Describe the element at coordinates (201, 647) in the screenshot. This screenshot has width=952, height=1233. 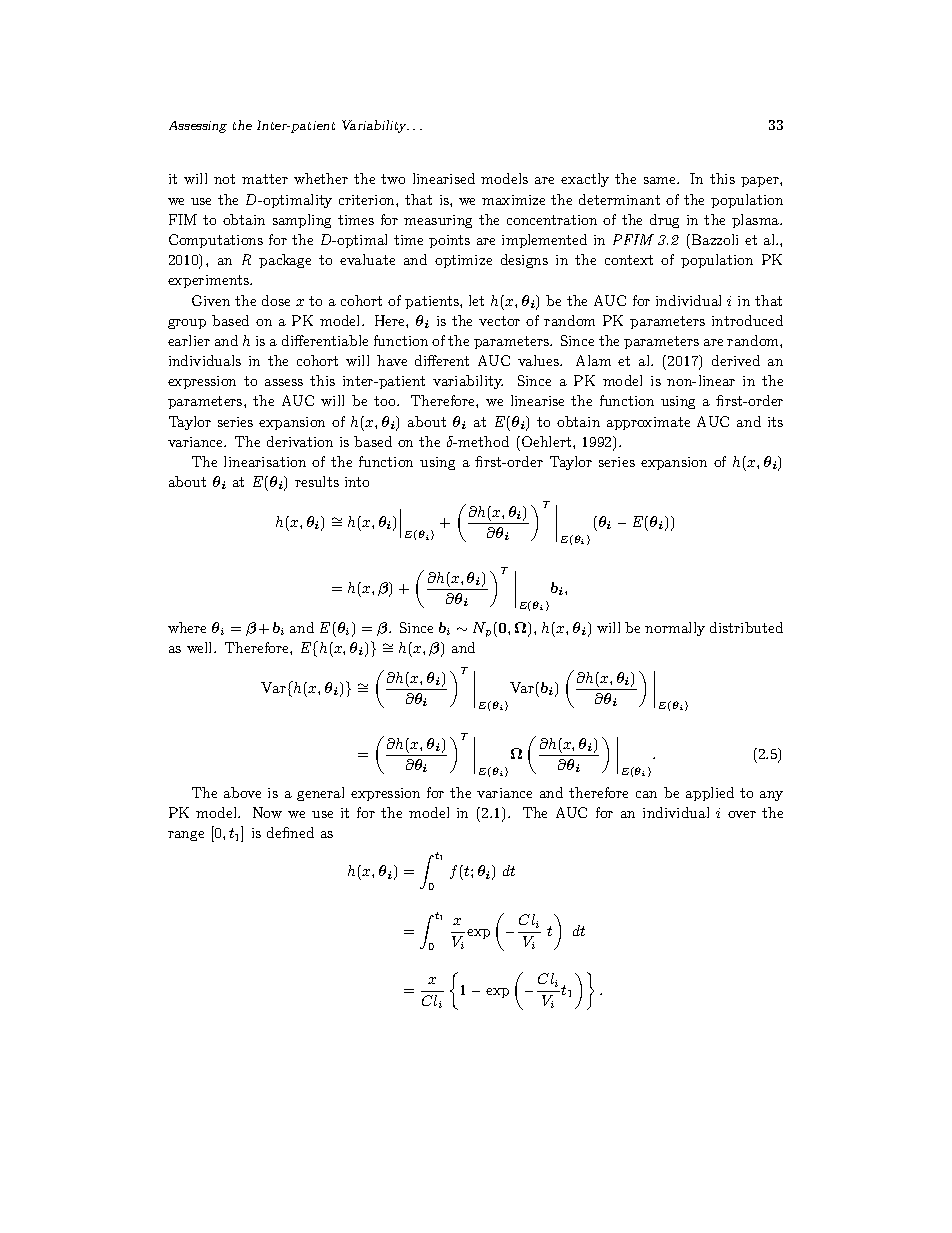
I see `well` at that location.
